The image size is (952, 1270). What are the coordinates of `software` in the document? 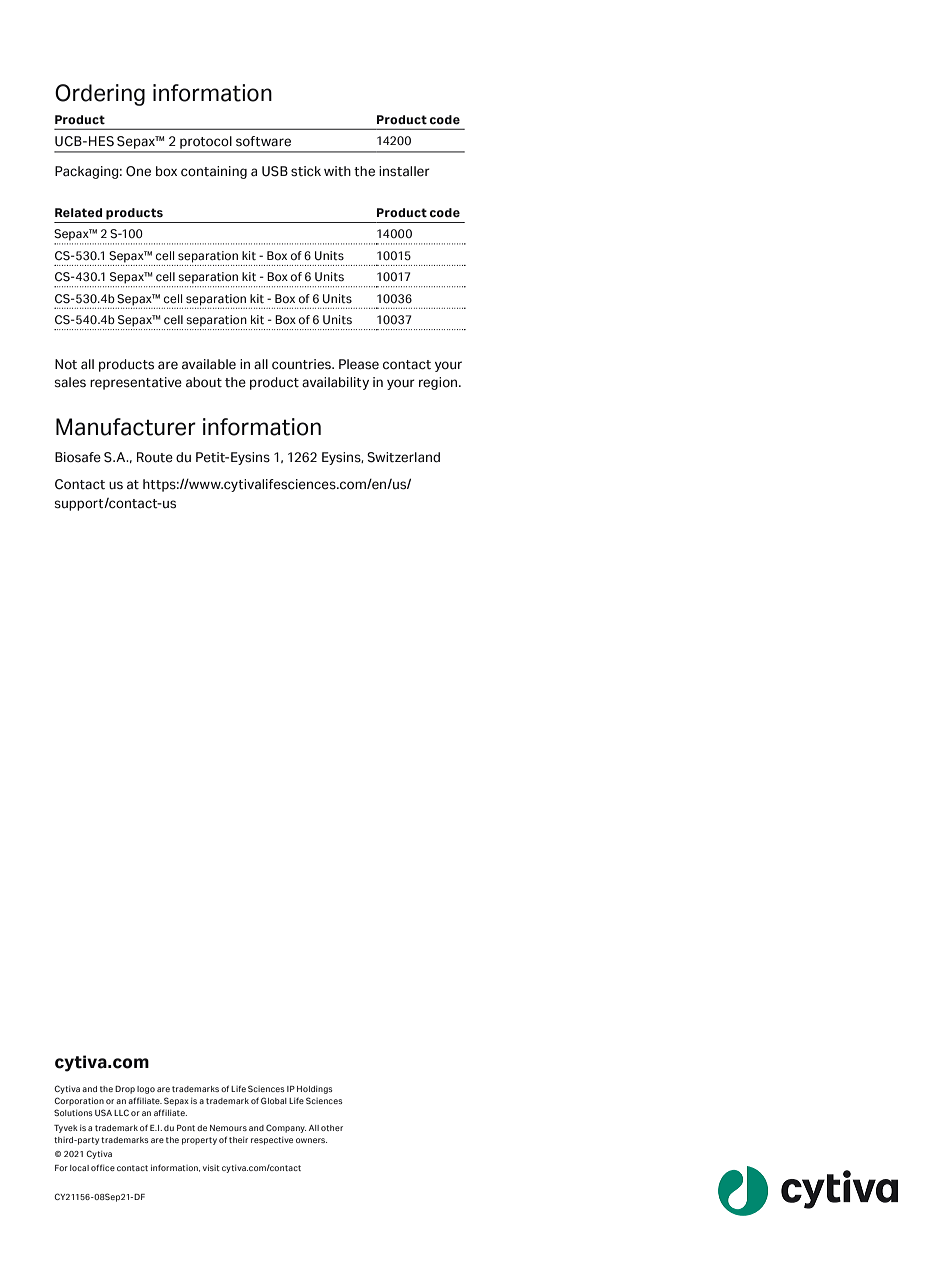 It's located at (263, 141).
